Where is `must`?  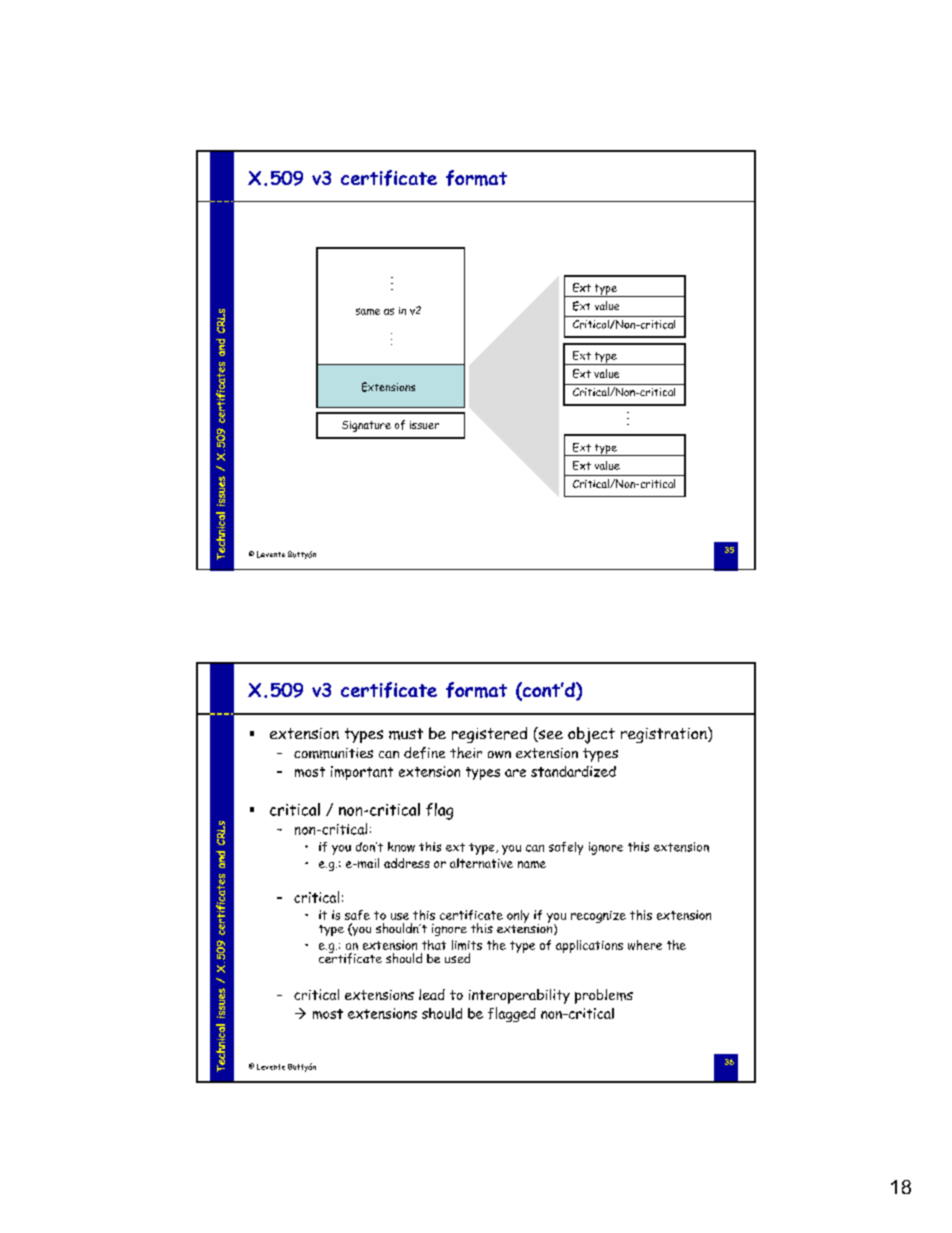
must is located at coordinates (406, 734).
